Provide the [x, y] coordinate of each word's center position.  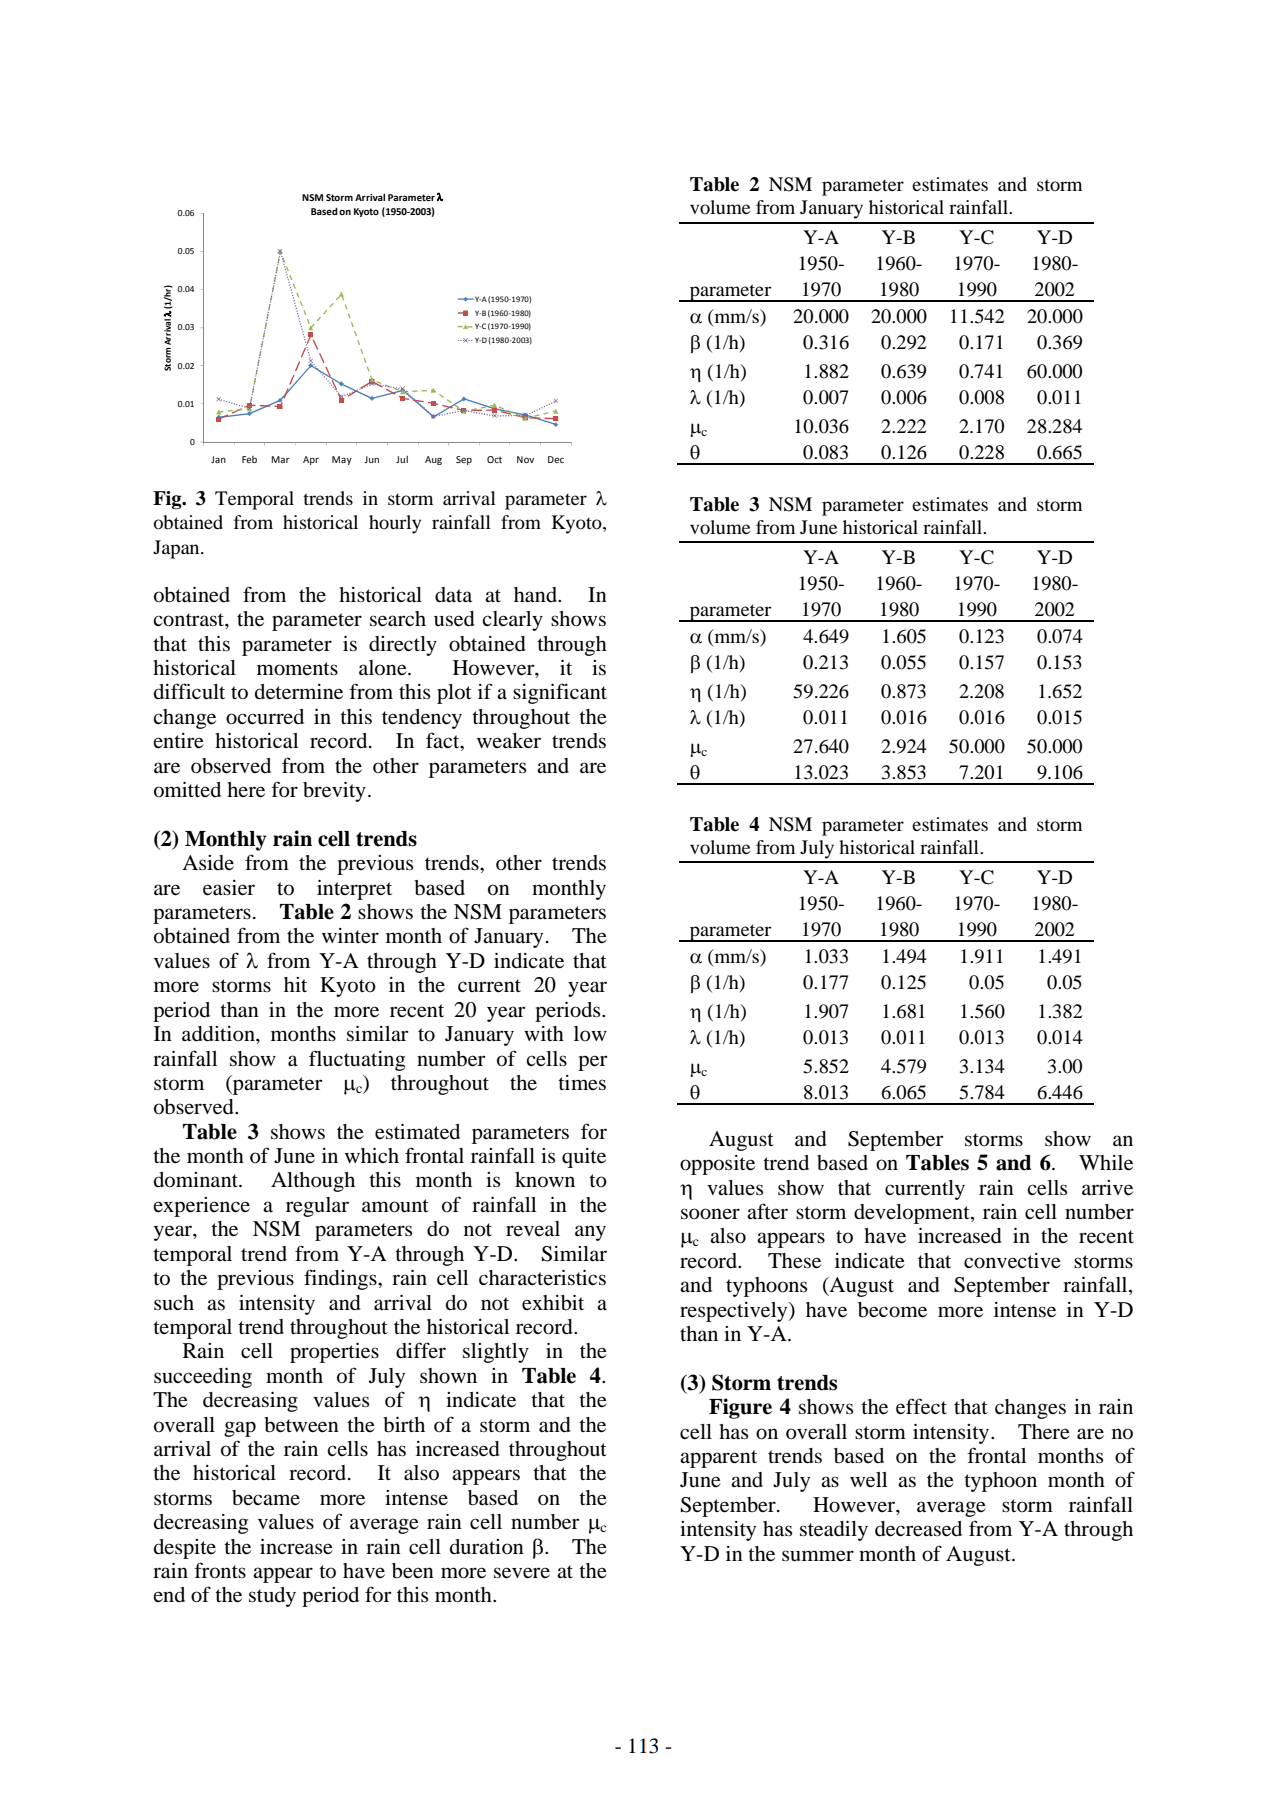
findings [341, 1279]
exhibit [553, 1303]
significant [560, 693]
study [272, 1597]
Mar [280, 459]
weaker [509, 740]
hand [536, 595]
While [1106, 1163]
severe [522, 1573]
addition [219, 1034]
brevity [334, 792]
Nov [525, 459]
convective [1012, 1261]
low [590, 1034]
